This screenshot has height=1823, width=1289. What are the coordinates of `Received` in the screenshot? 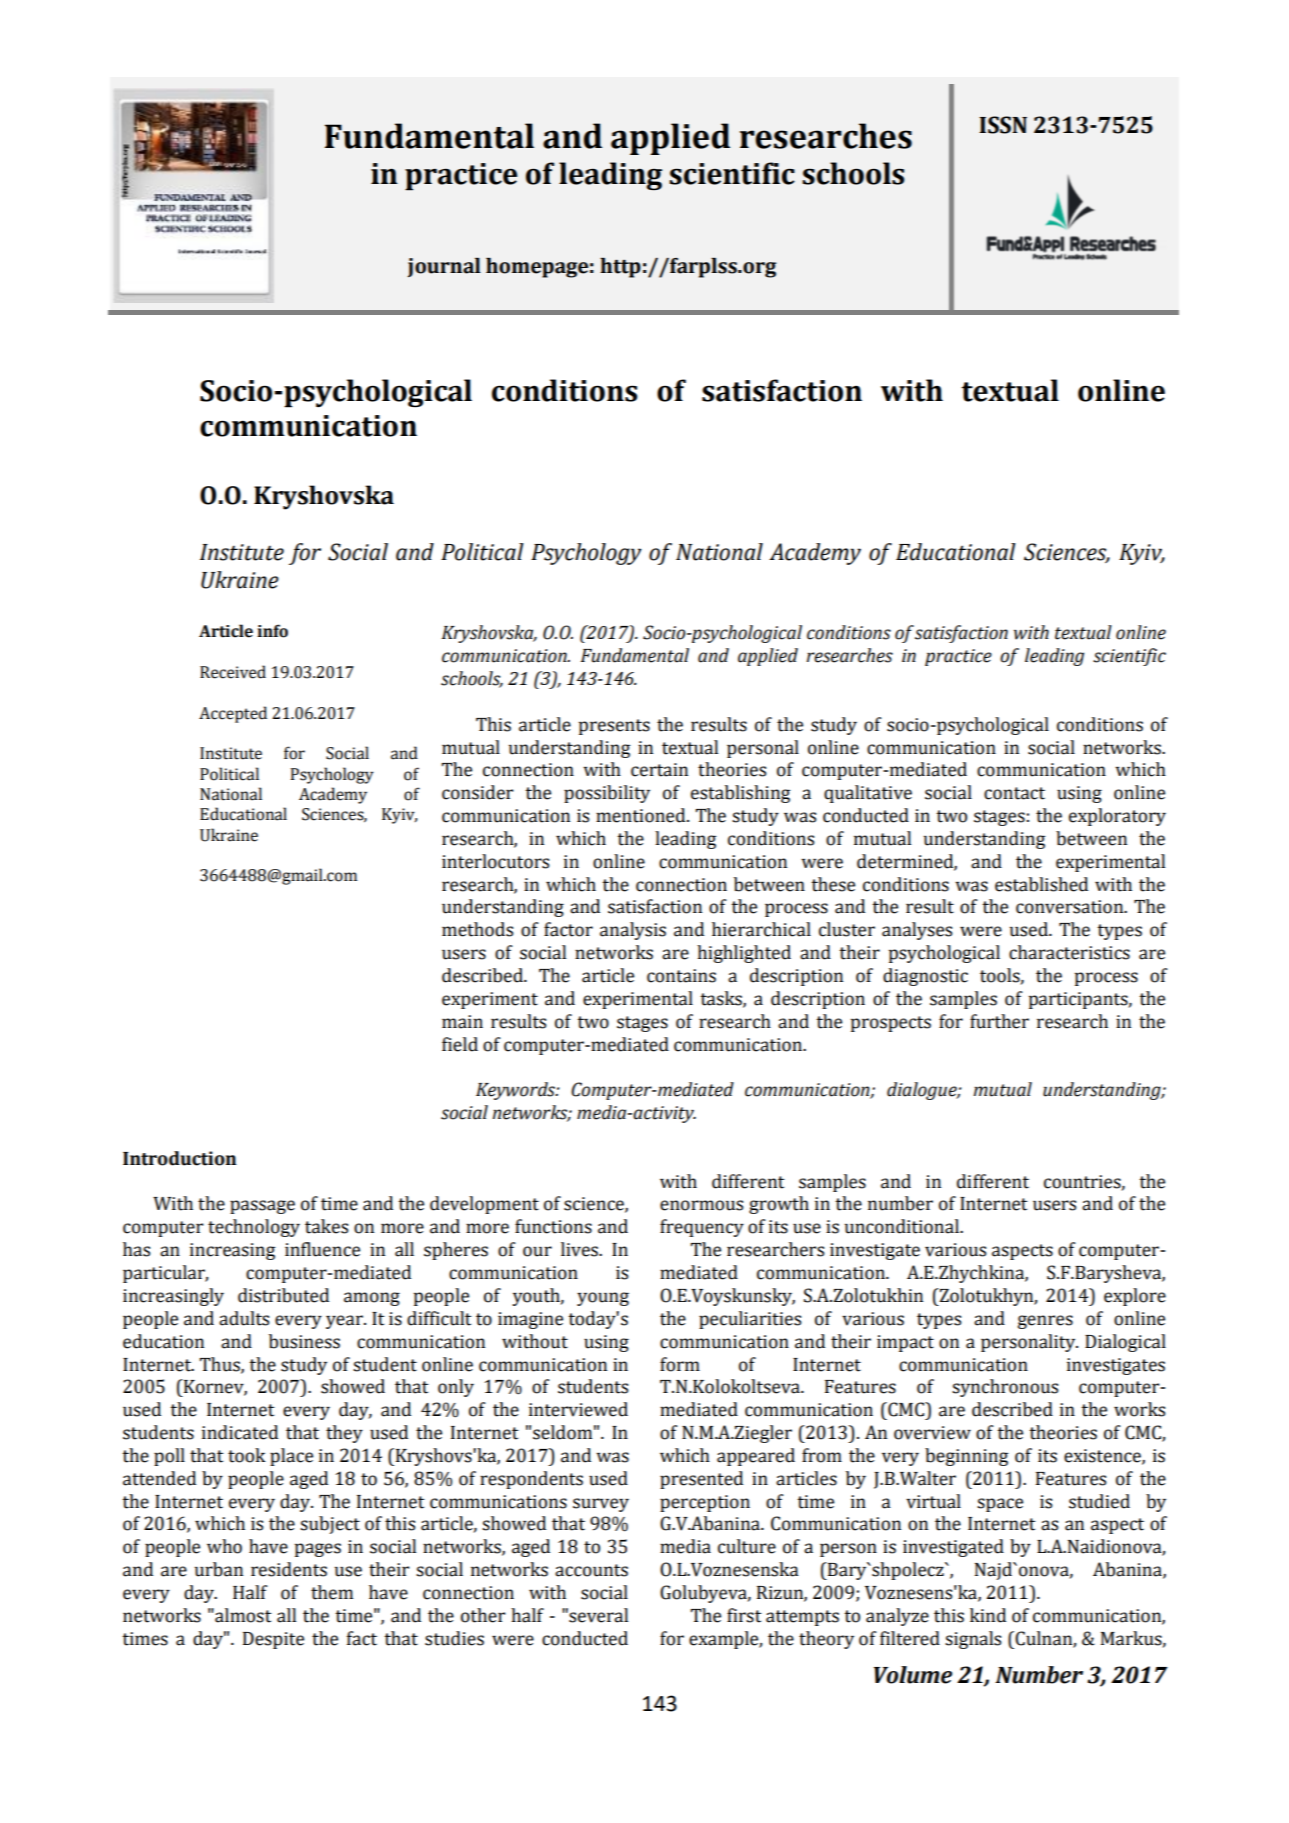 It's located at (233, 672).
